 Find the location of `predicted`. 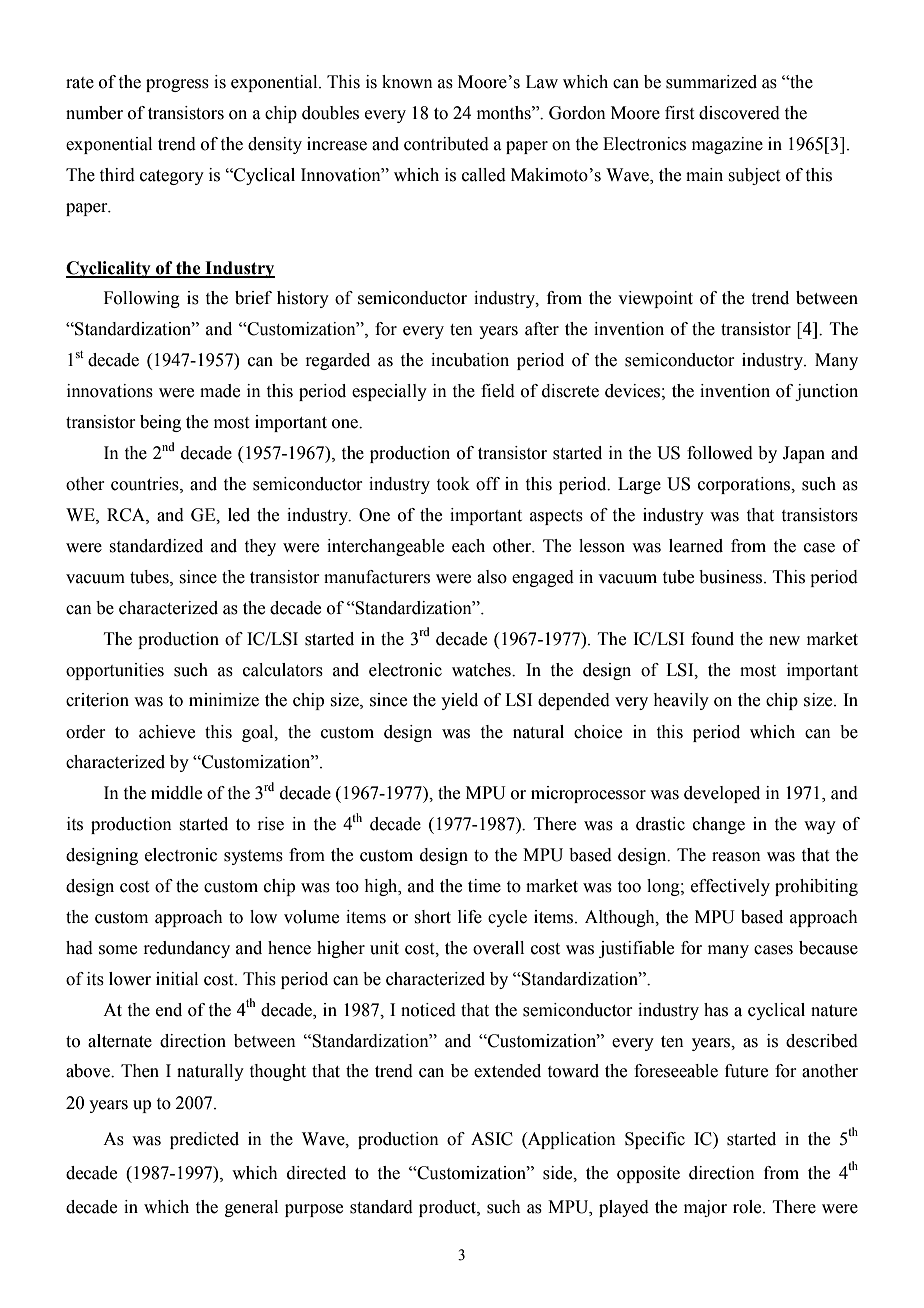

predicted is located at coordinates (204, 1140).
